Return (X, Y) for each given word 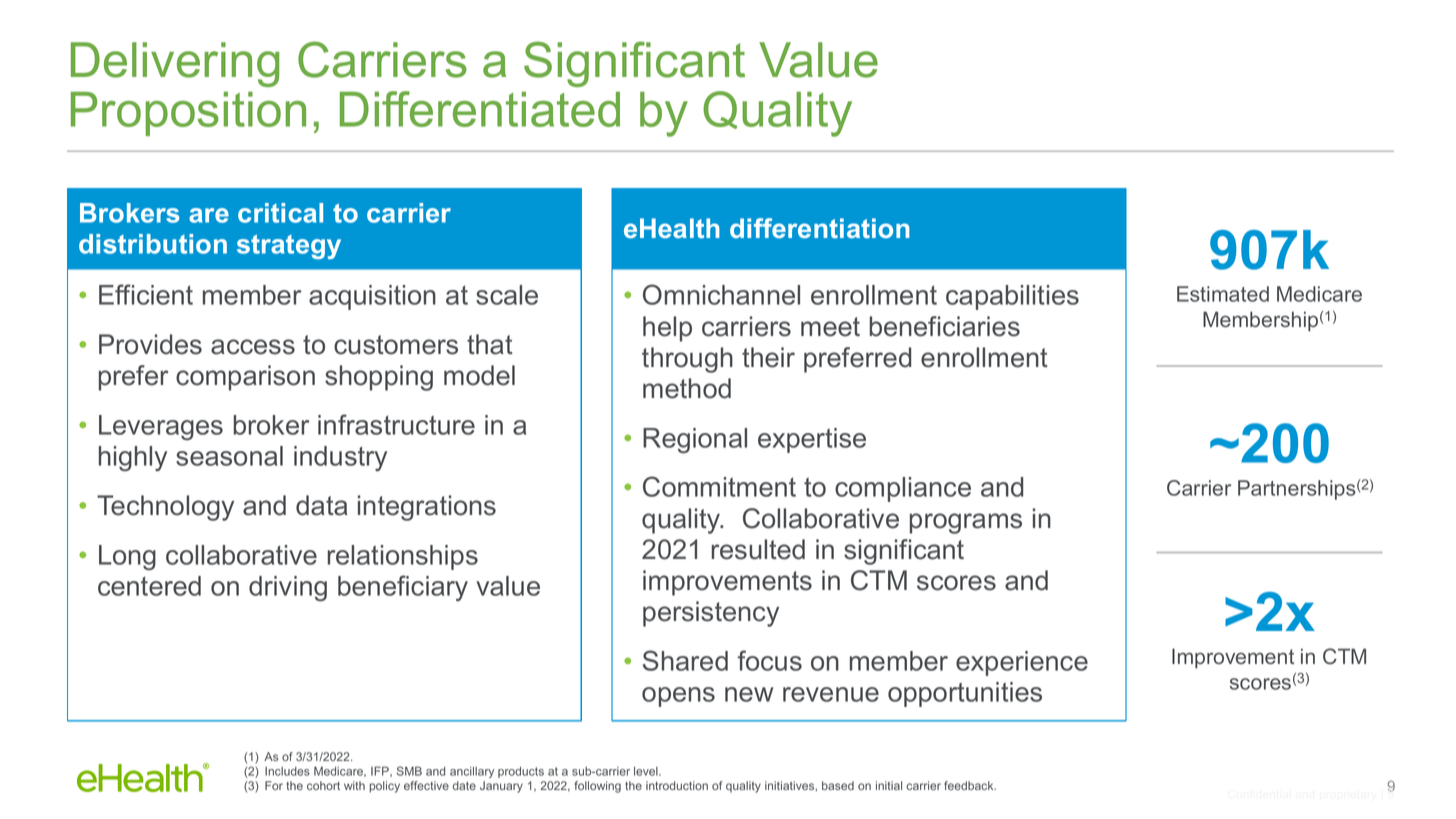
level (647, 771)
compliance (903, 489)
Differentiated (480, 109)
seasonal (229, 456)
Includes (287, 771)
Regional (695, 440)
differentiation (820, 228)
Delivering (175, 64)
